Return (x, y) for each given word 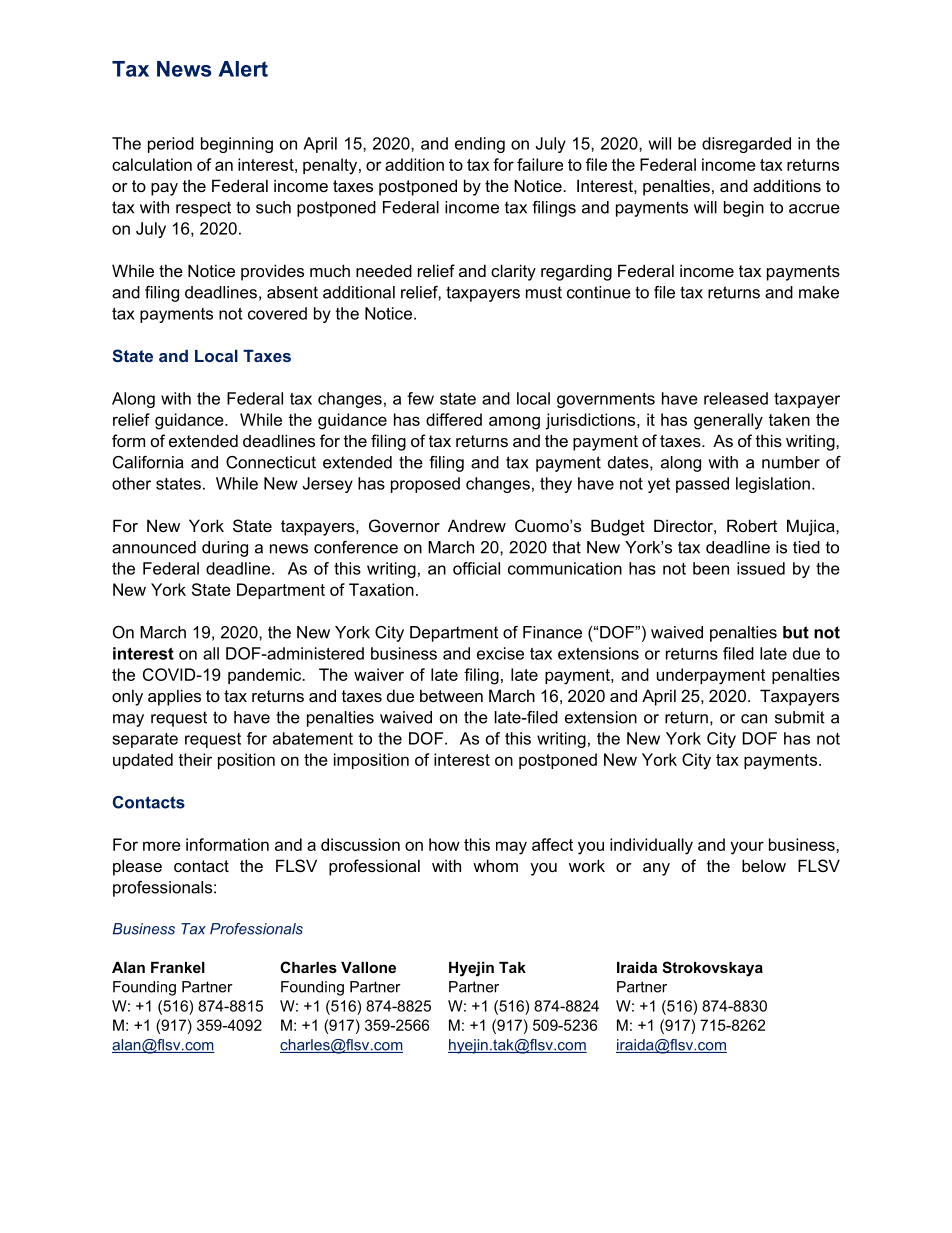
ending (480, 145)
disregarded (746, 145)
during (225, 549)
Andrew (477, 525)
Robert (752, 525)
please (137, 867)
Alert (243, 69)
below (764, 865)
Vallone (368, 967)
